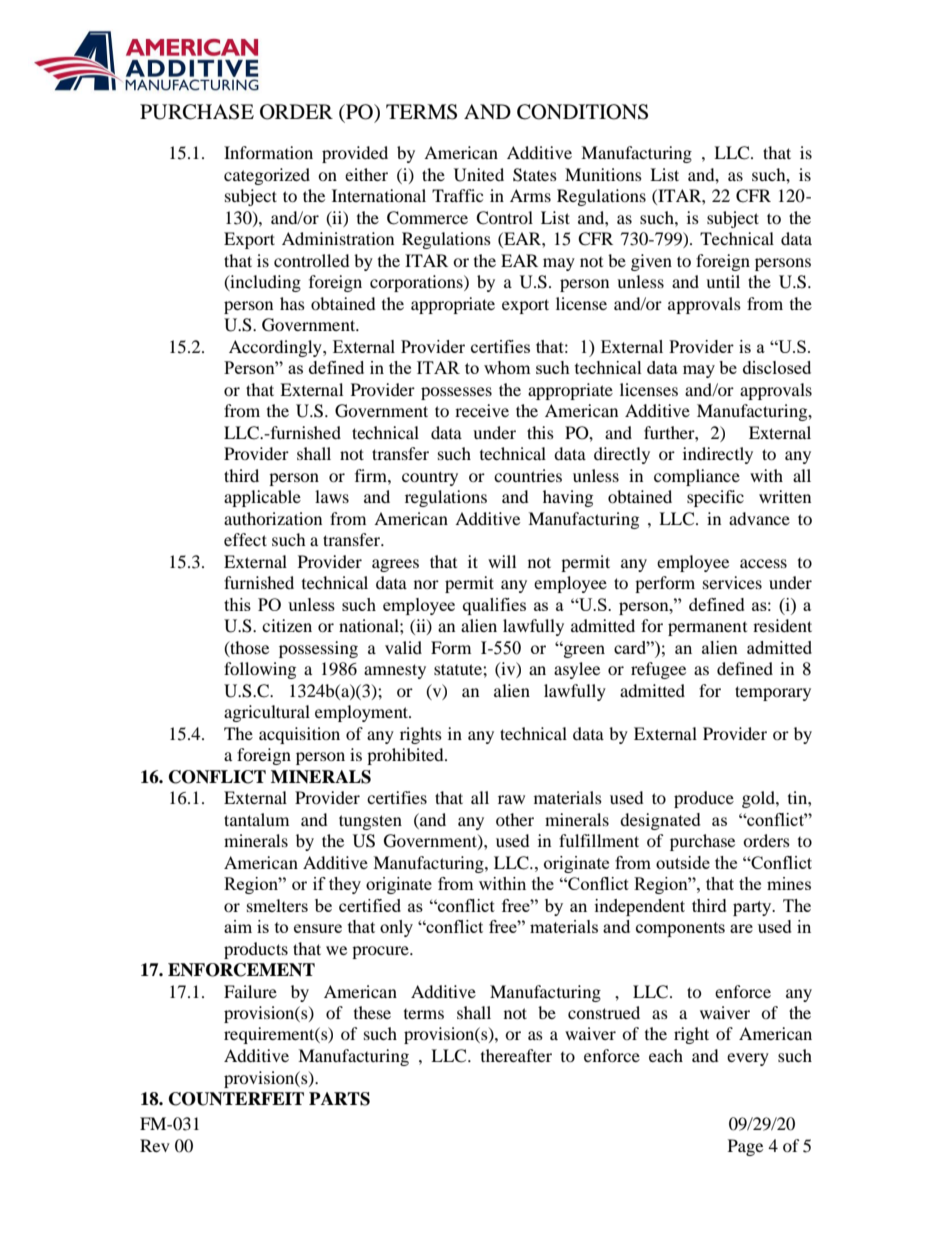 This page has width=952, height=1233. I want to click on categorized, so click(267, 176).
